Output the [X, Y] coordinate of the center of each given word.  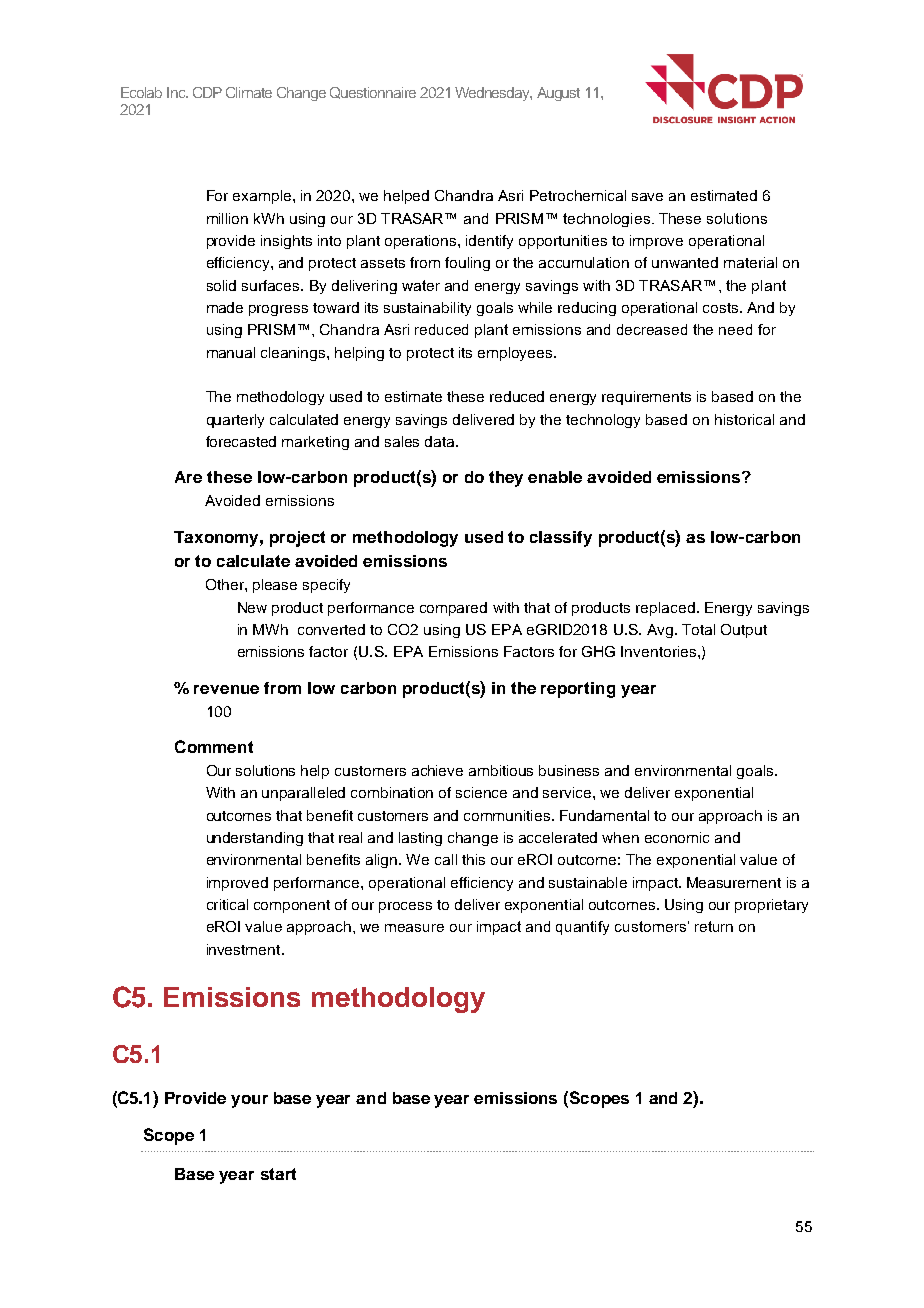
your [249, 1101]
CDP [207, 92]
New [252, 607]
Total [698, 629]
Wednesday [493, 94]
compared [453, 609]
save [647, 197]
